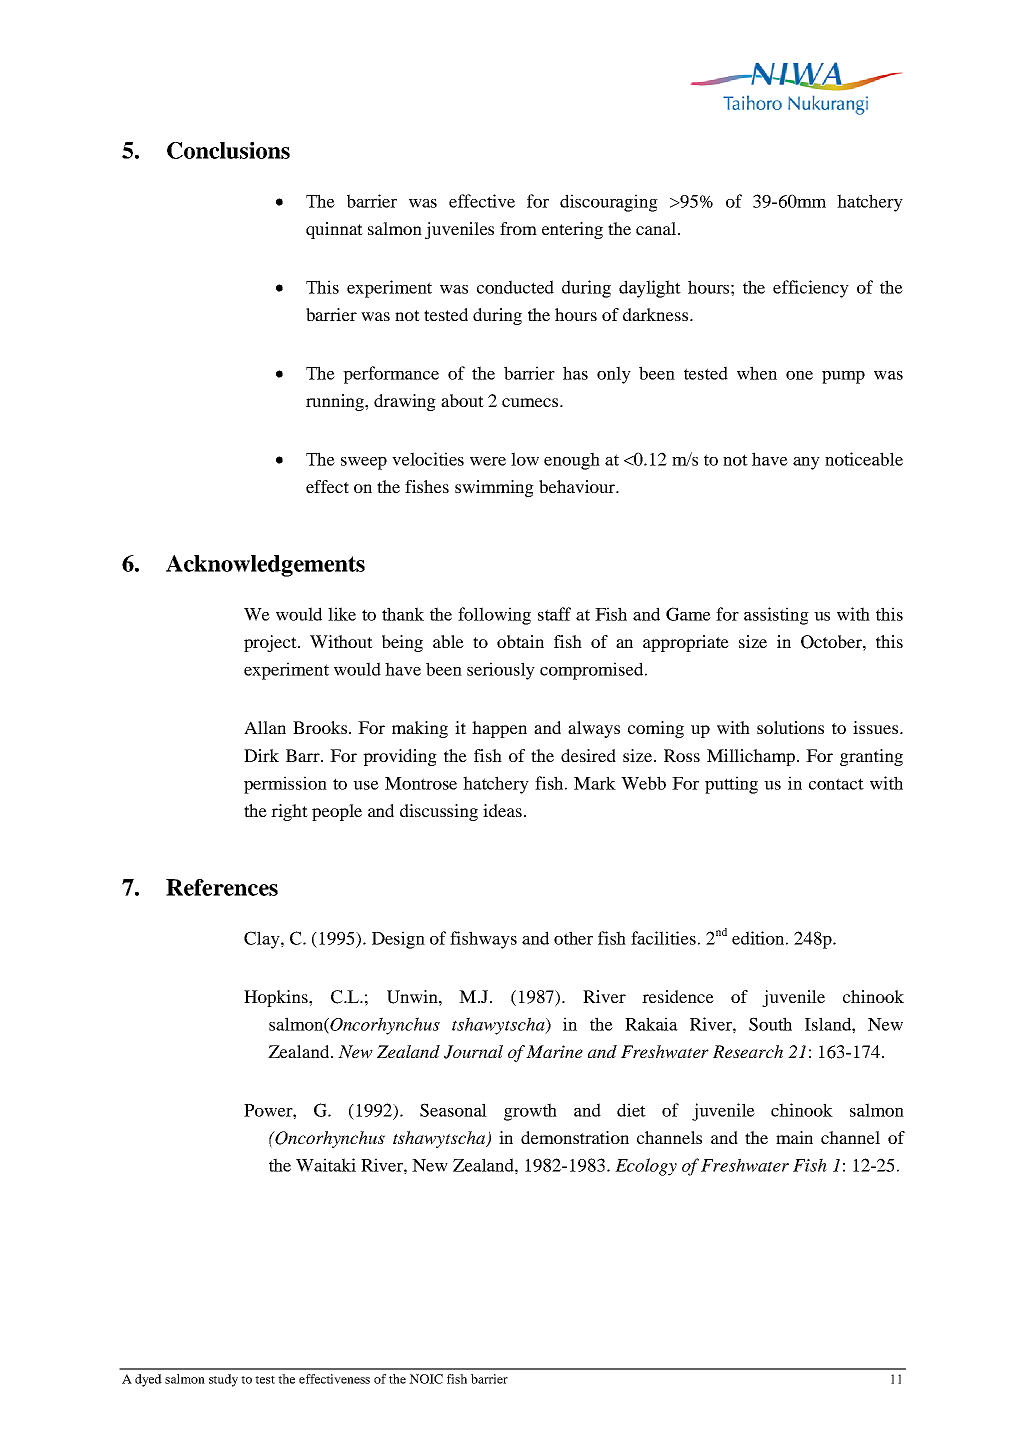 This screenshot has width=1025, height=1449. I want to click on happen, so click(499, 729).
